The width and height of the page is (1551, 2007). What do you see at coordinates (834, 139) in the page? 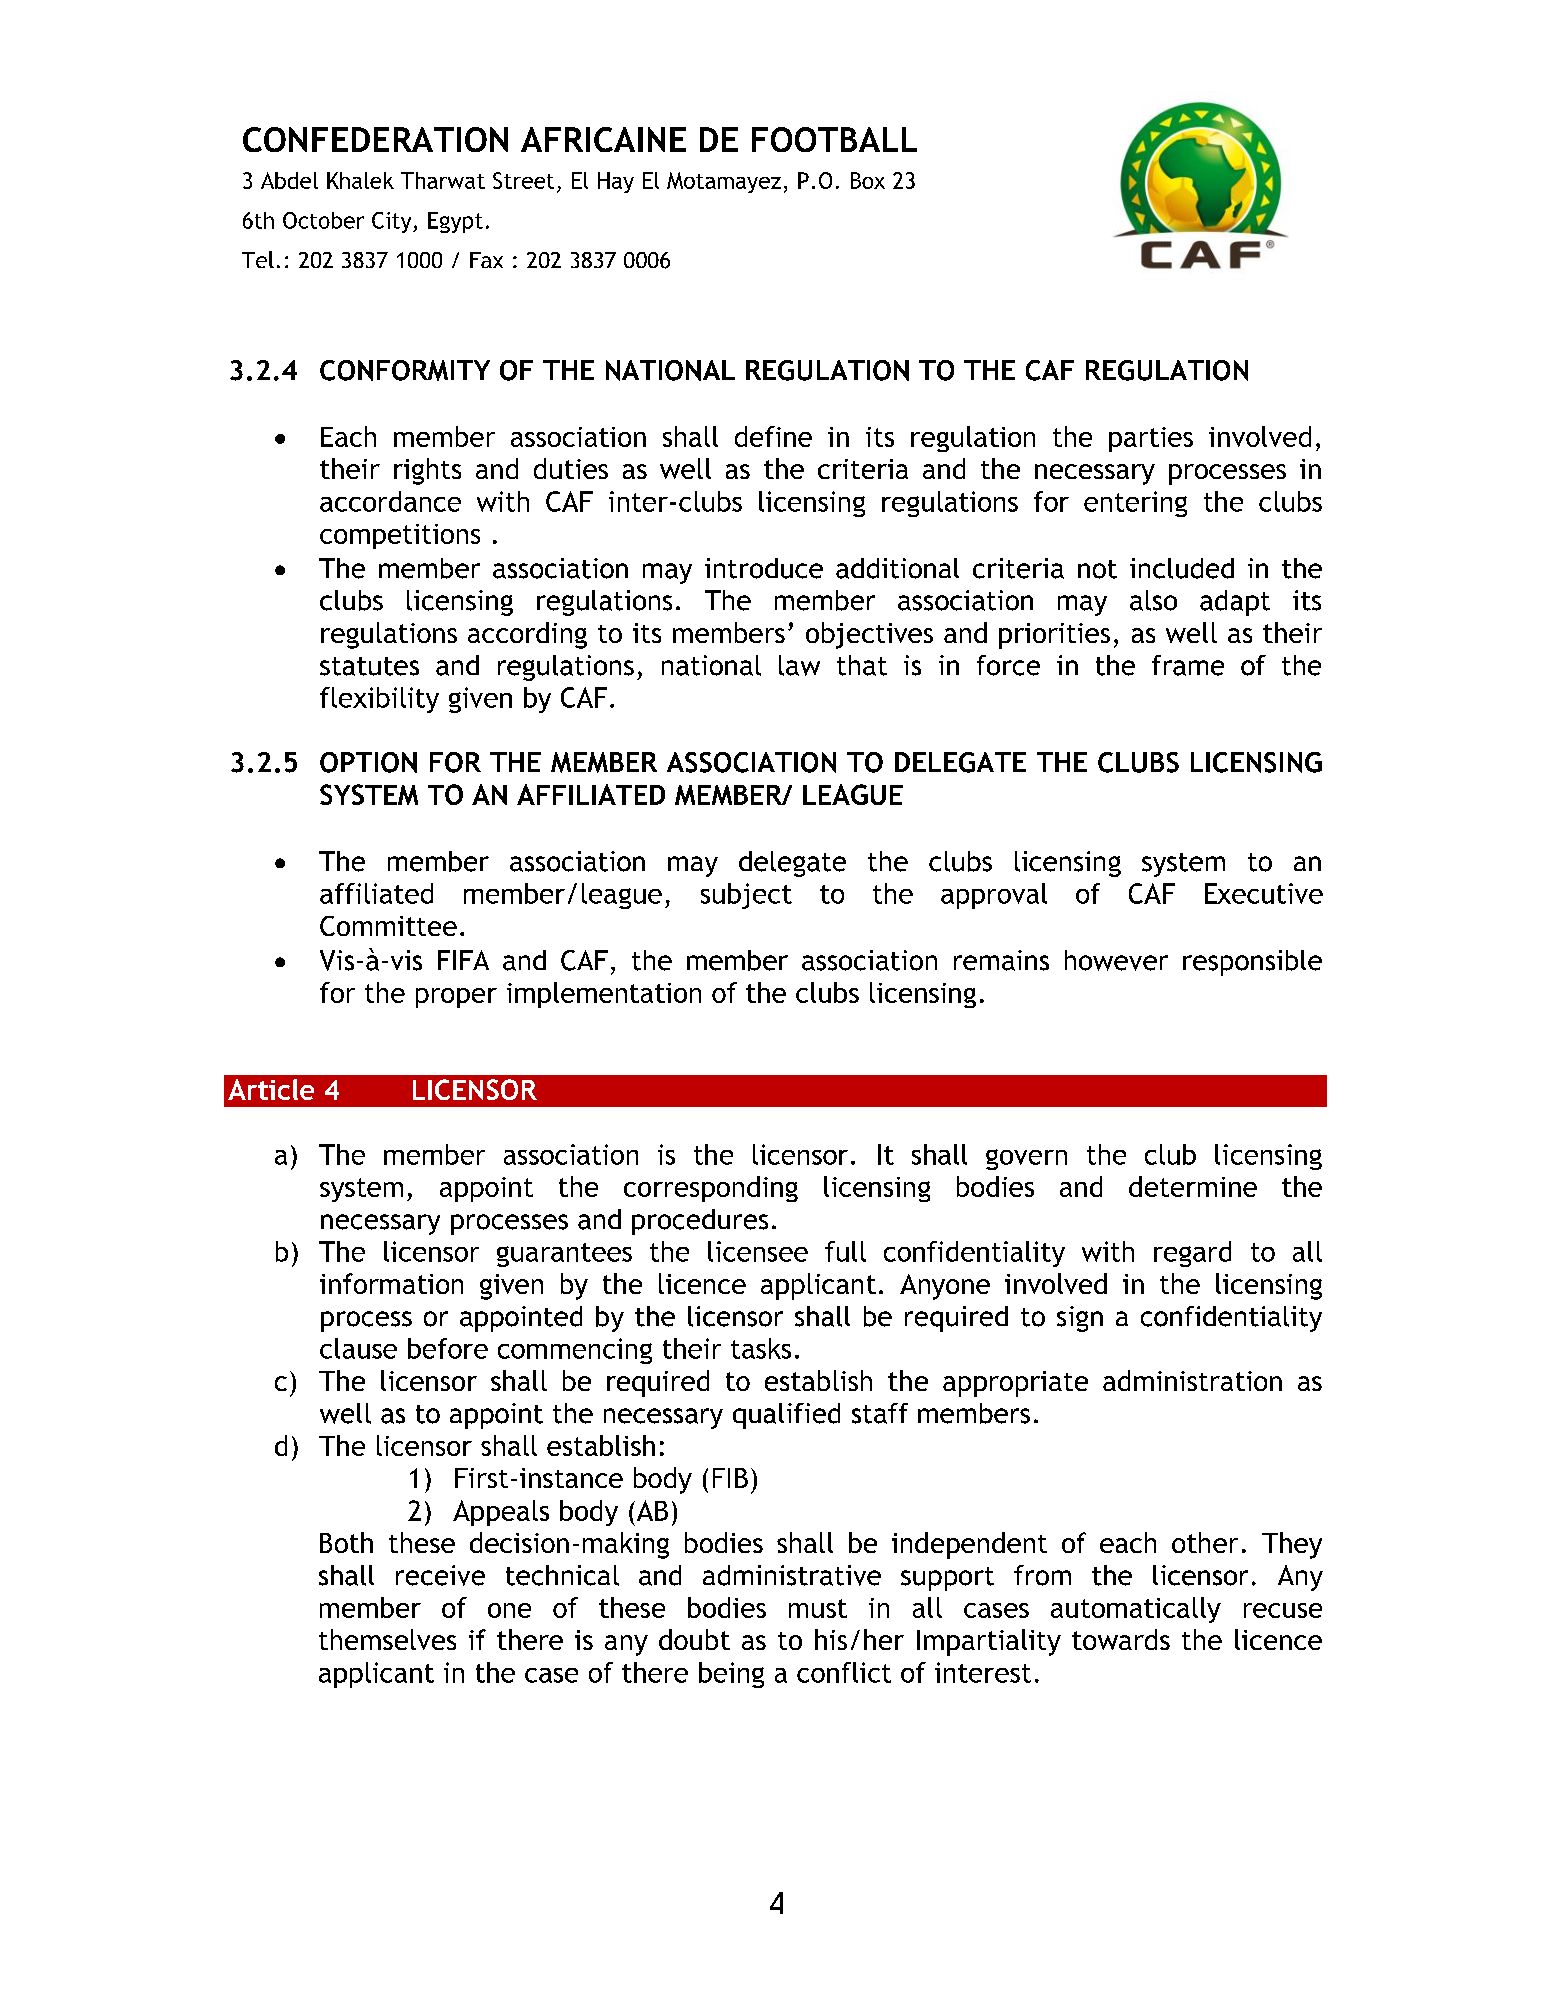
I see `FOOTBALL` at bounding box center [834, 139].
